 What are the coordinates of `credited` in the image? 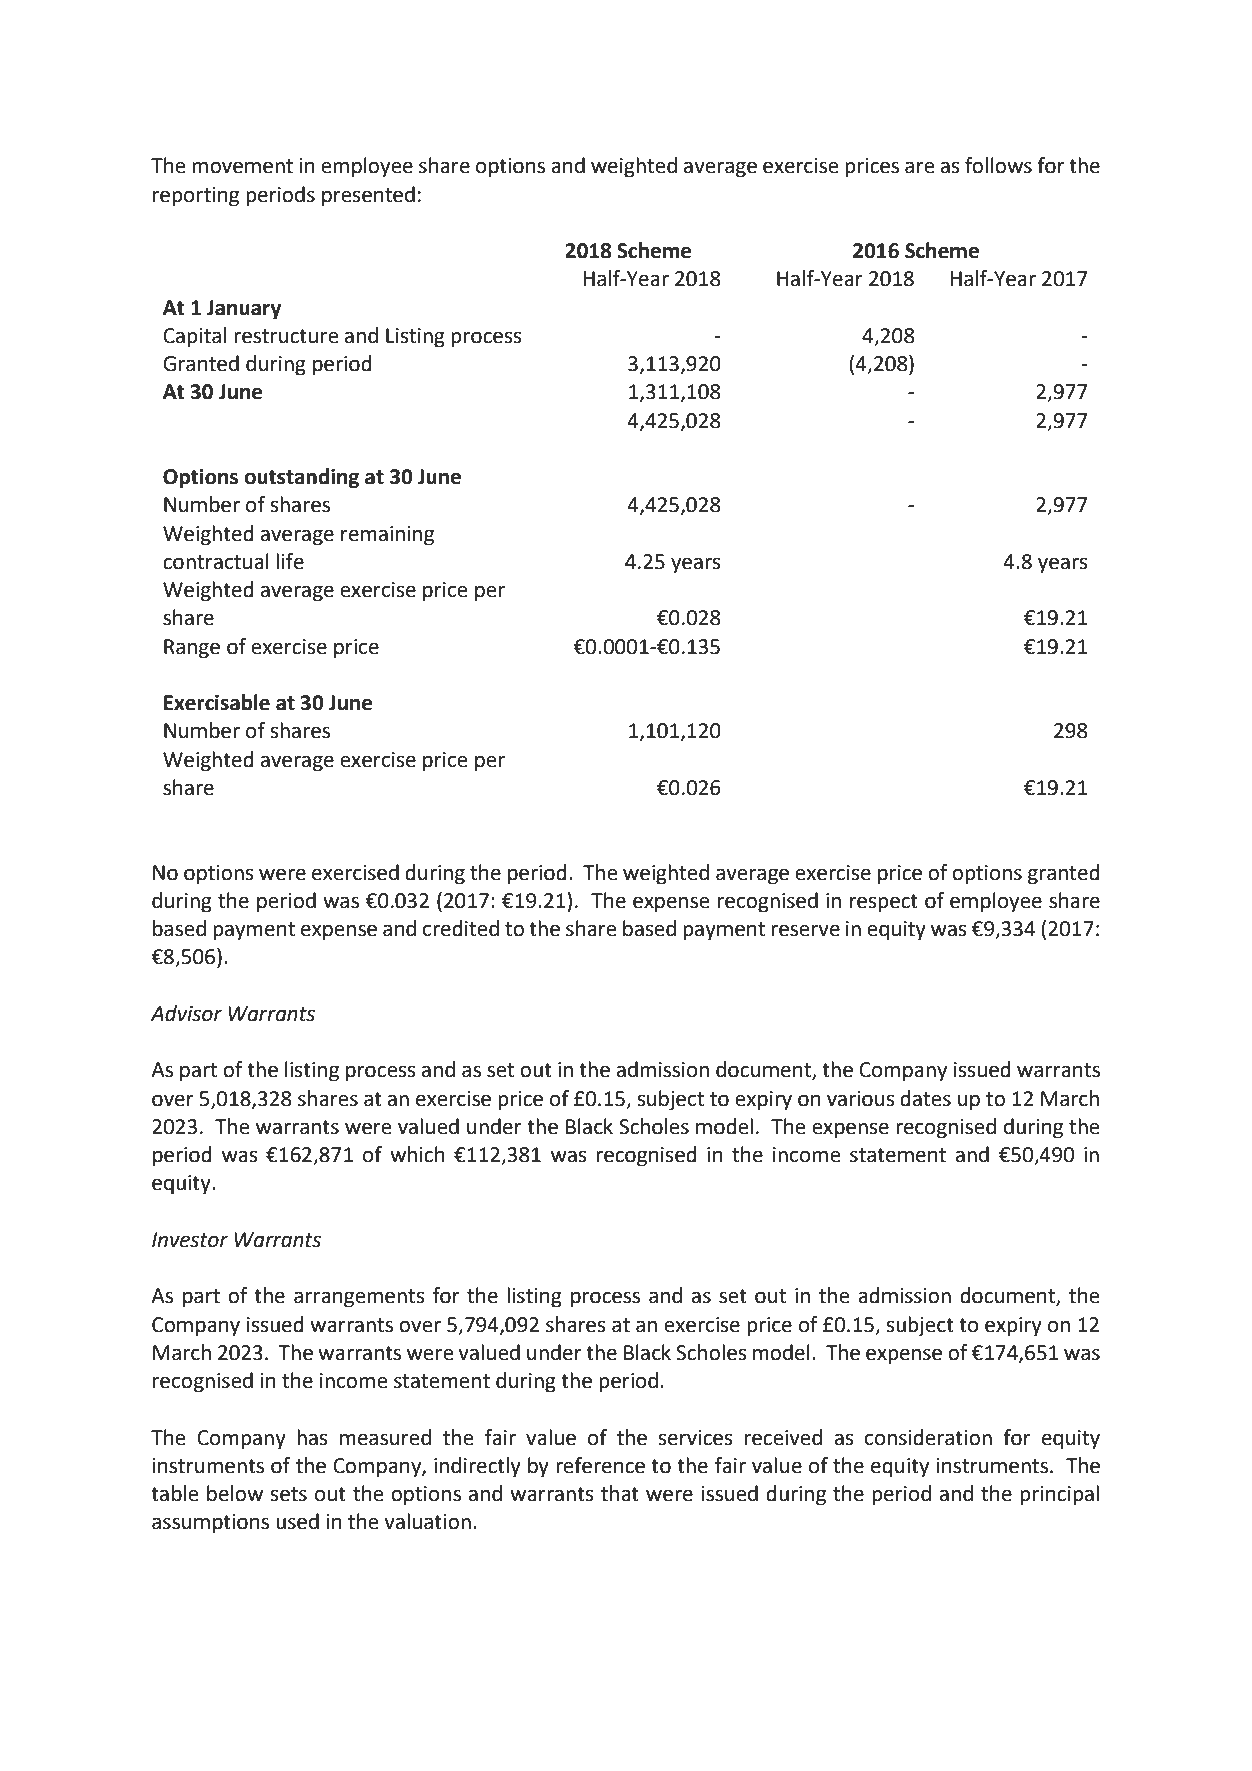 It's located at (461, 928).
